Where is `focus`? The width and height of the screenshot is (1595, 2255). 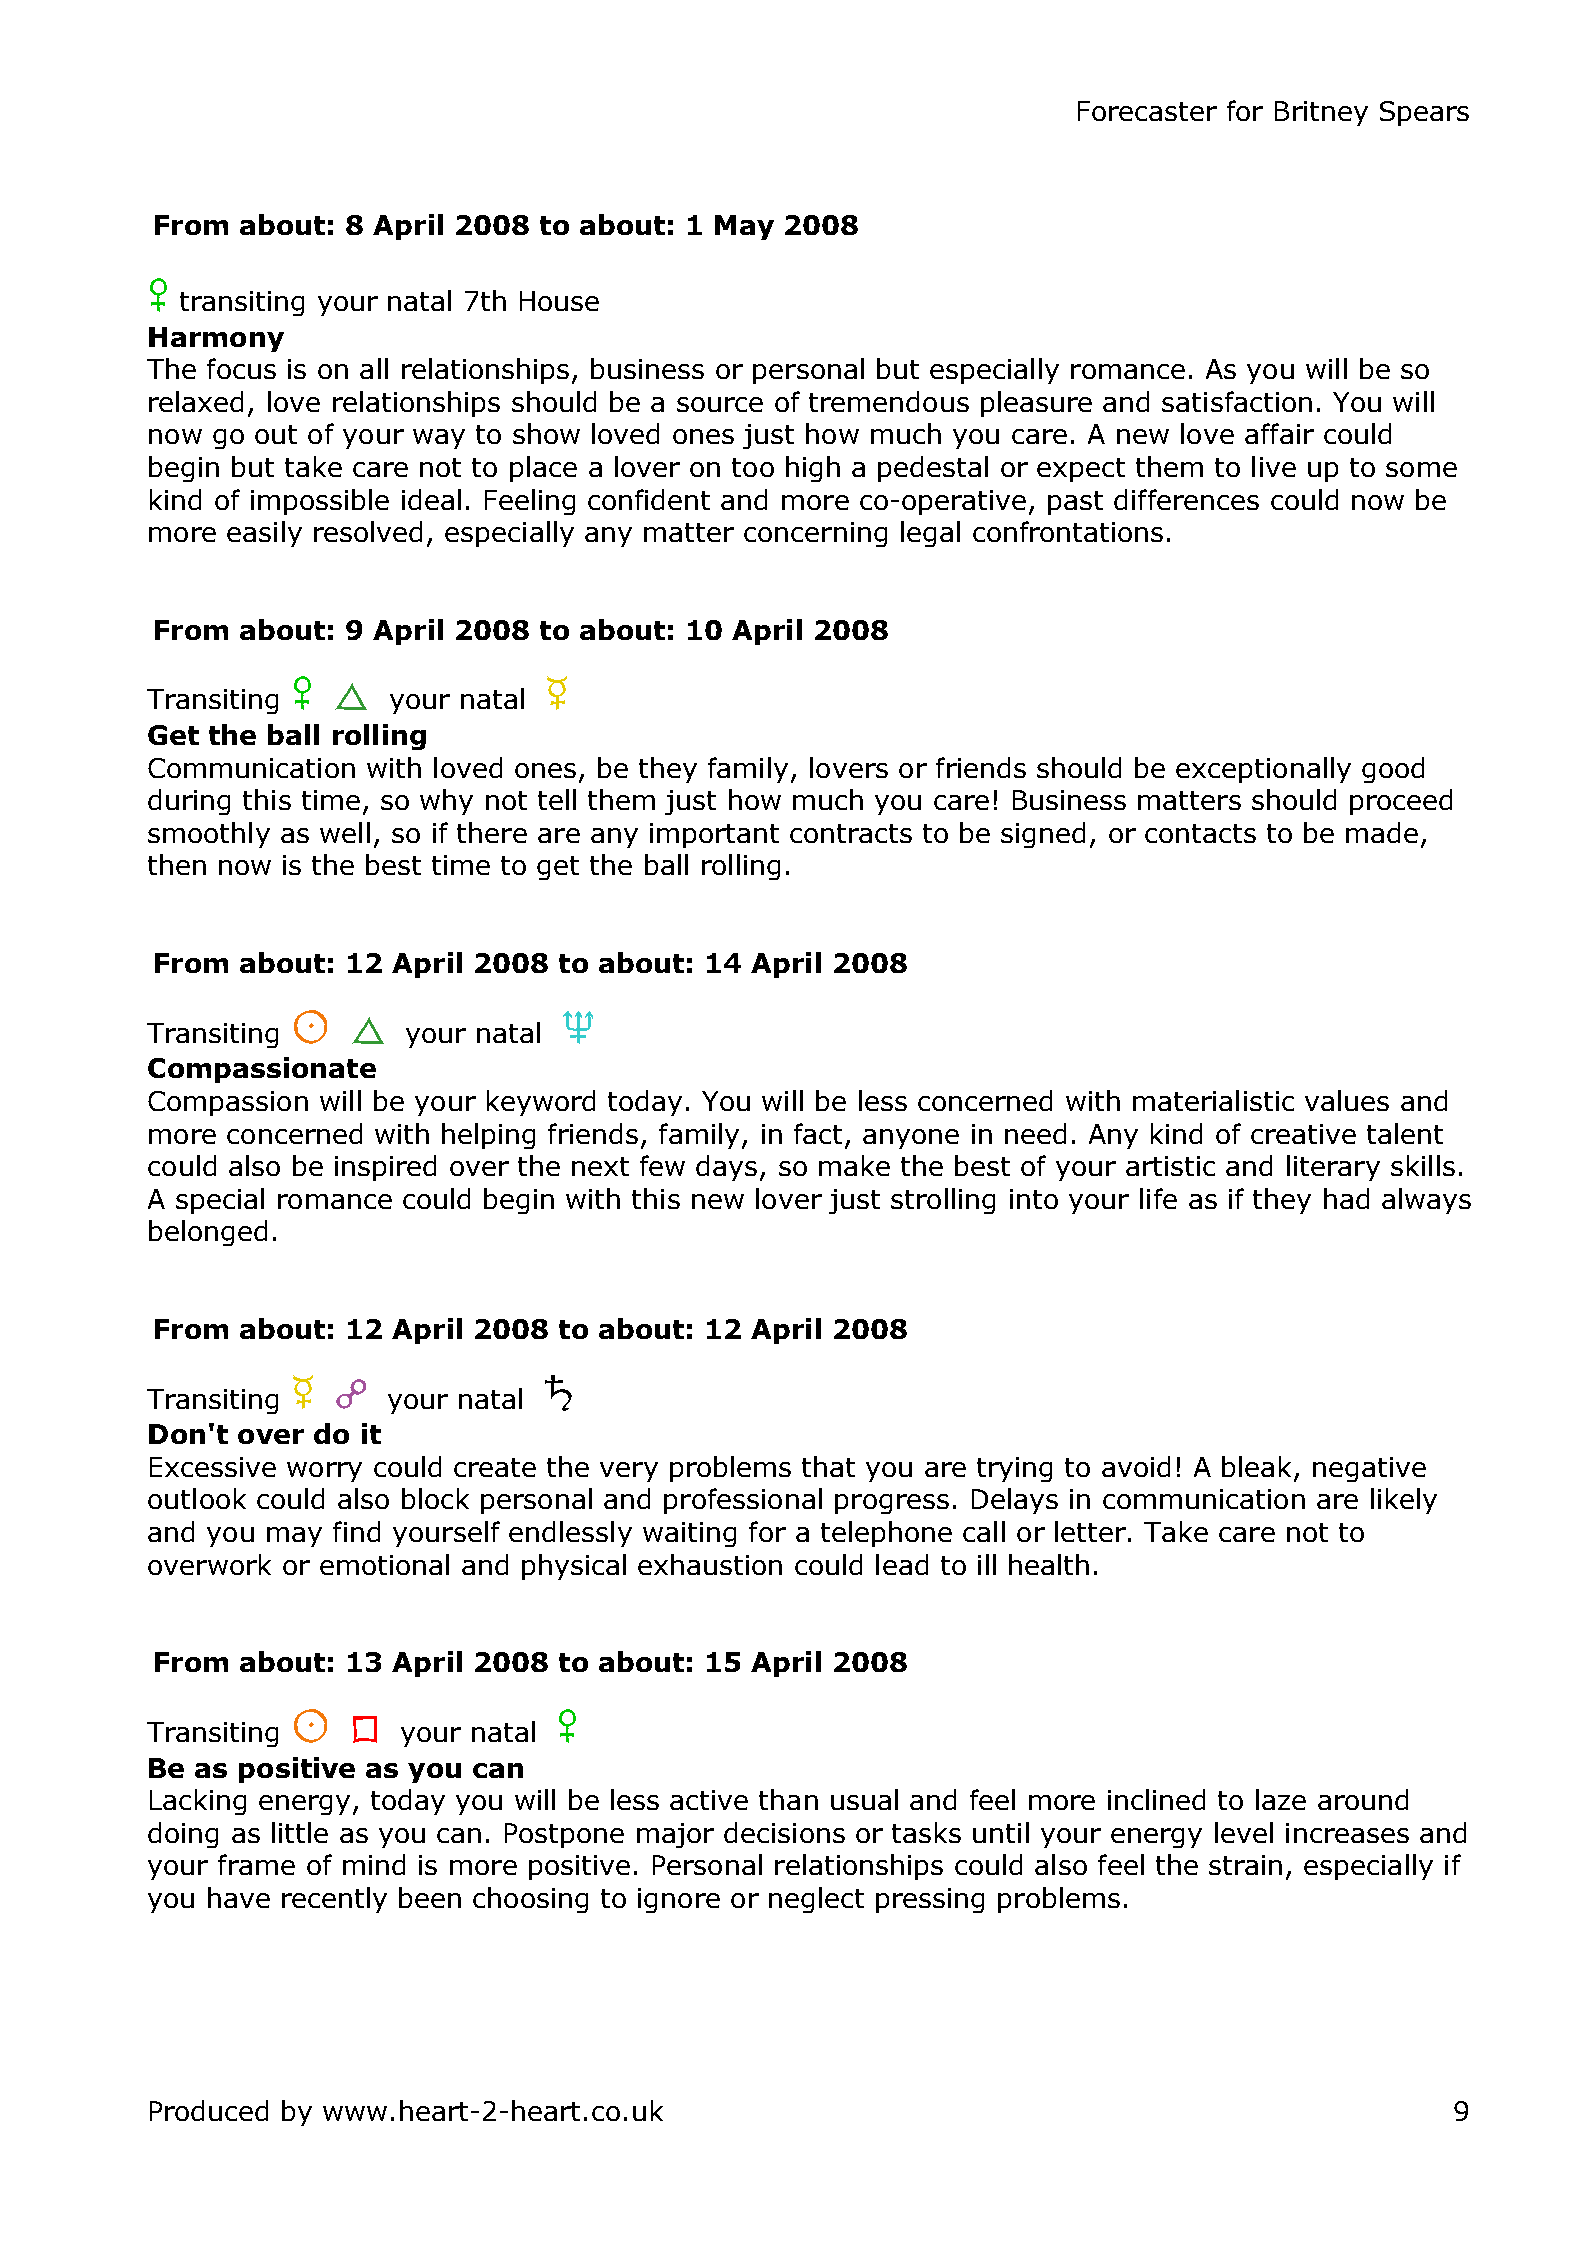
focus is located at coordinates (241, 368).
